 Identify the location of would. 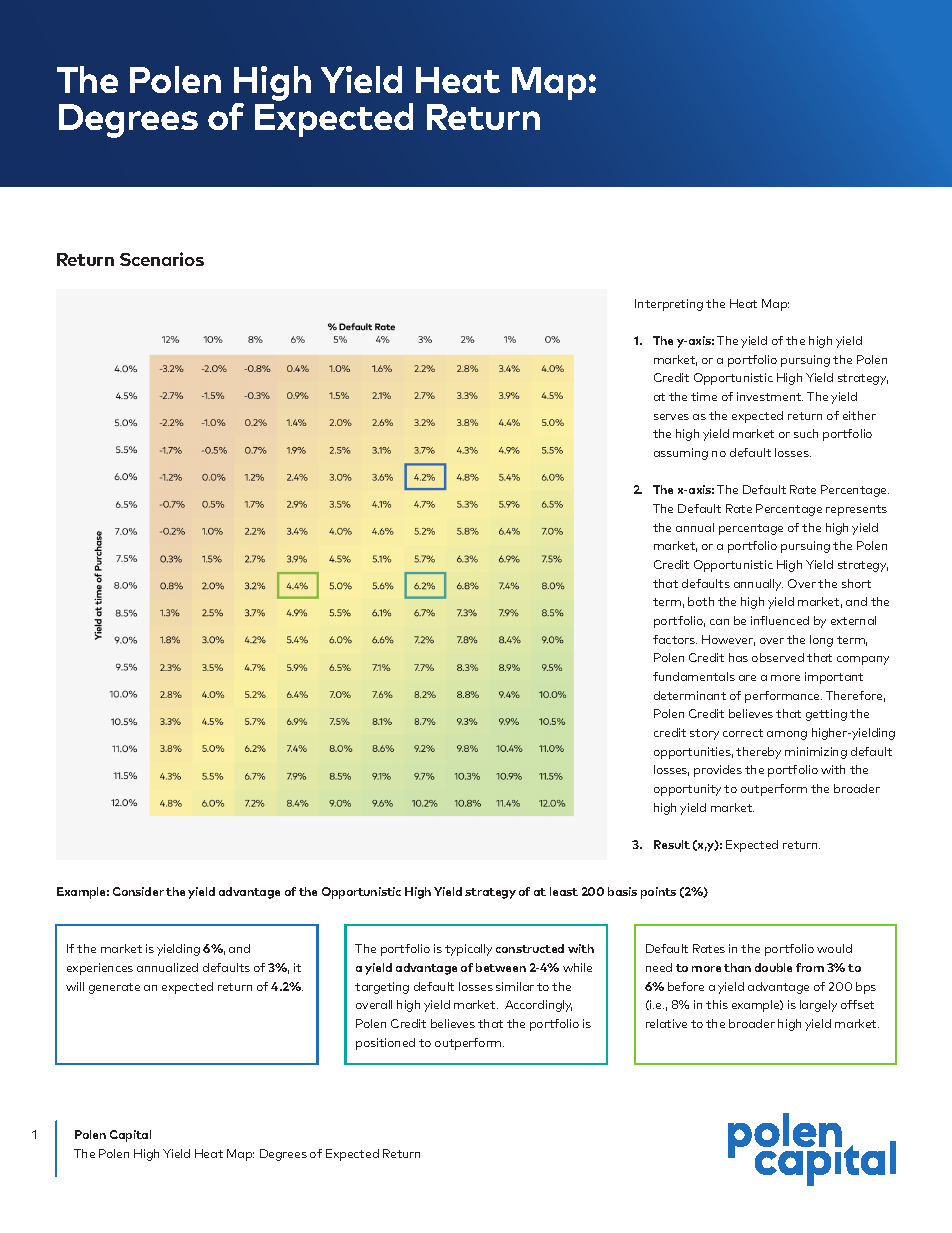
(834, 948).
